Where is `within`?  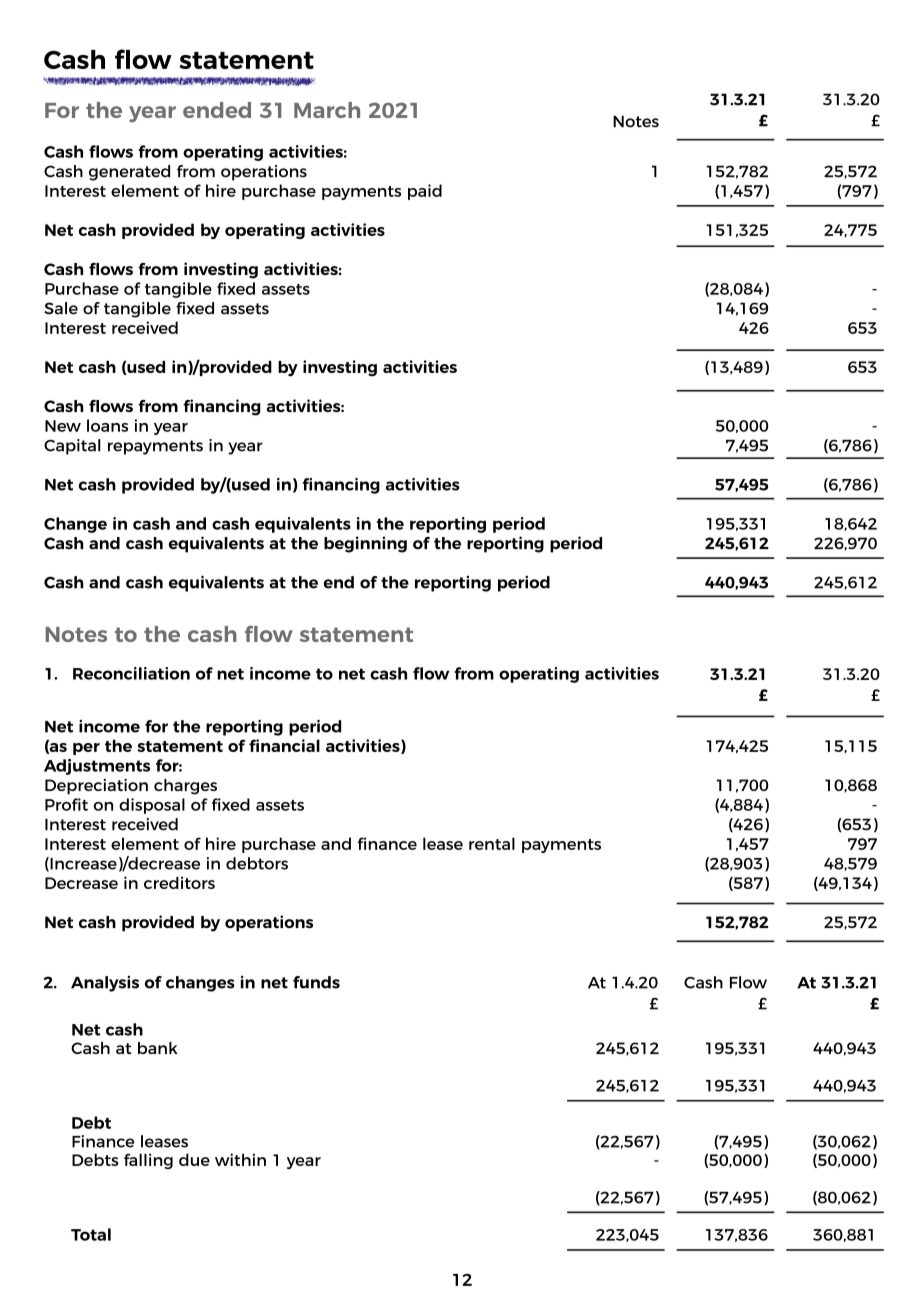
within is located at coordinates (240, 1159).
